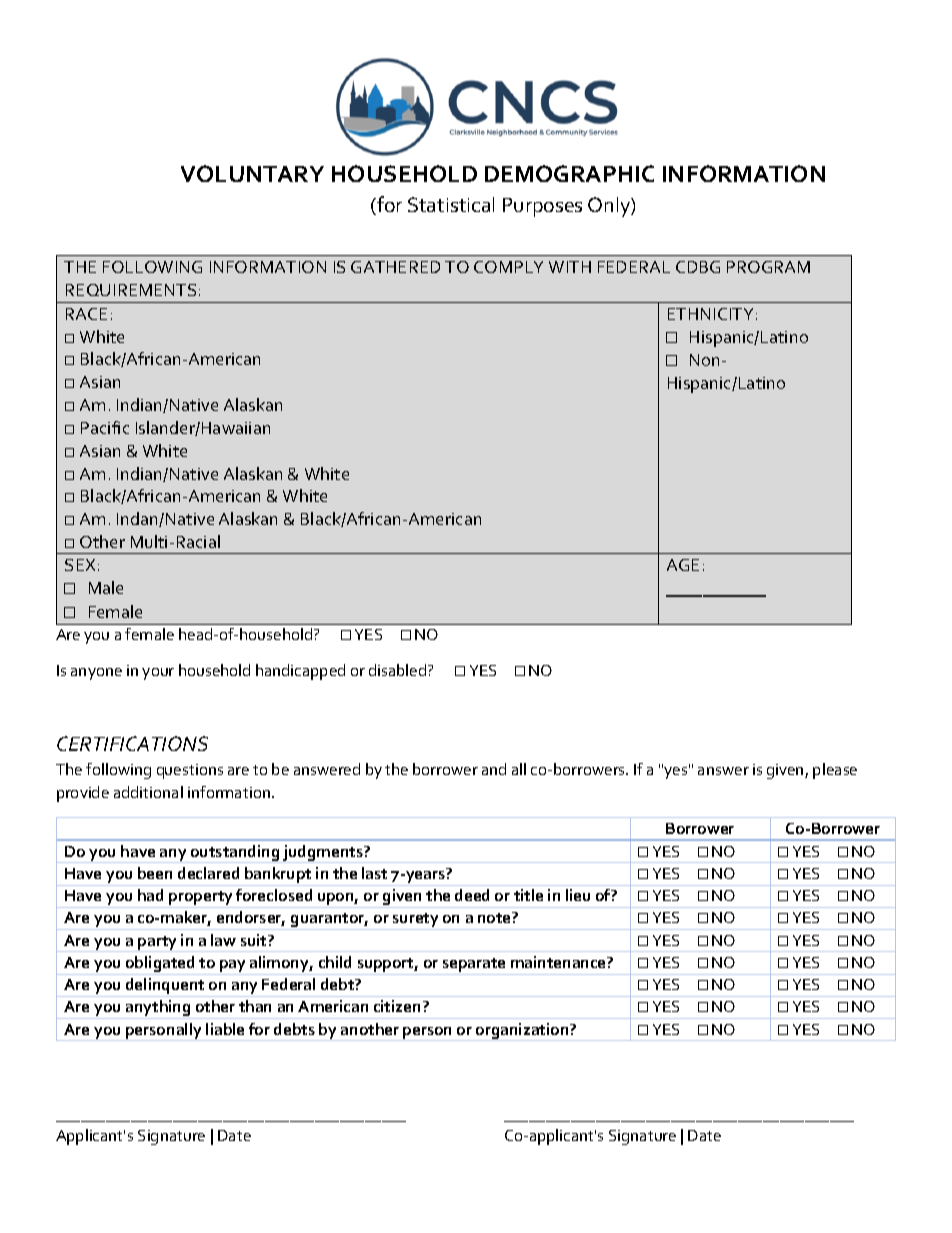 Image resolution: width=952 pixels, height=1233 pixels. Describe the element at coordinates (508, 267) in the page. I see `COMPLY` at that location.
